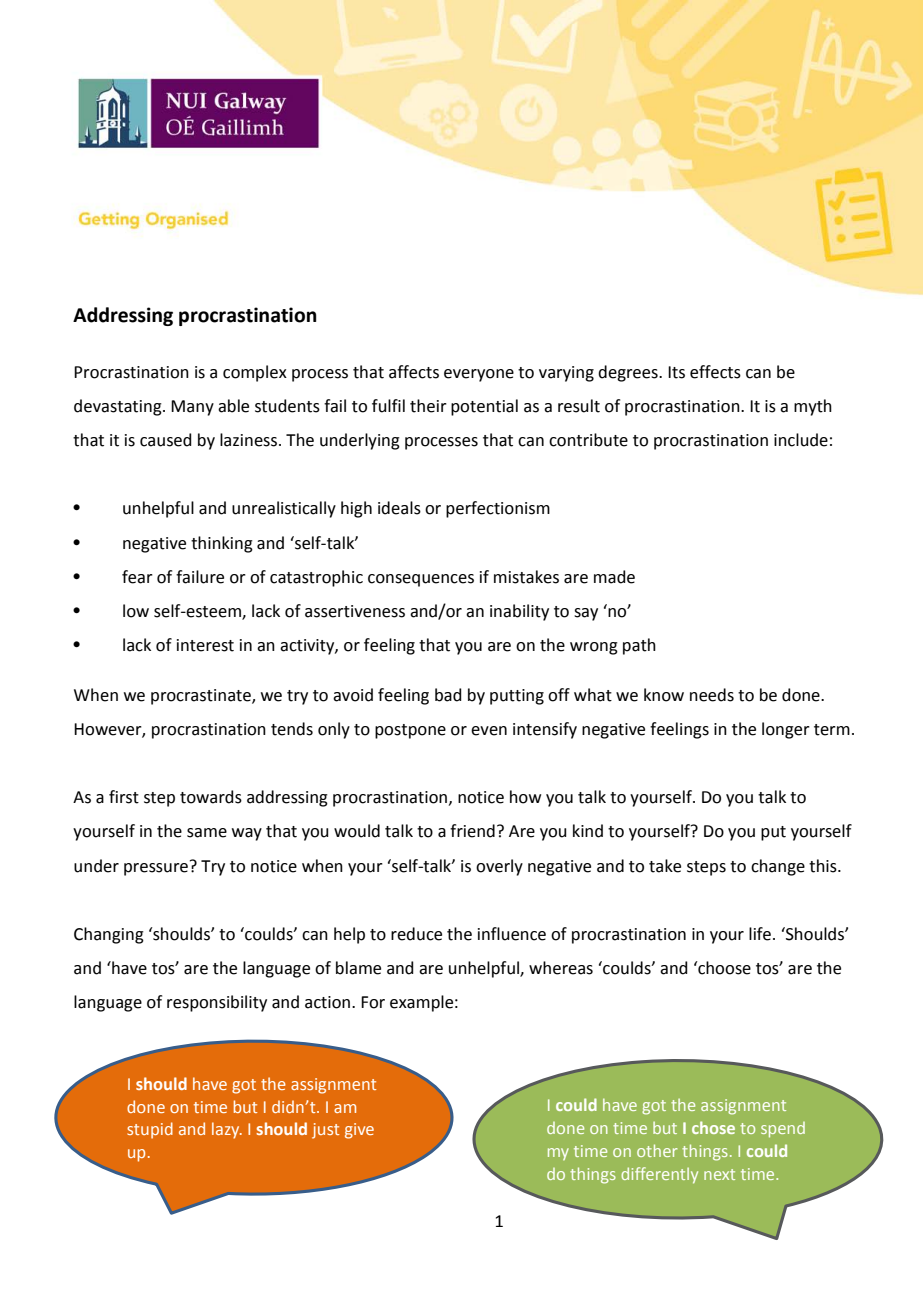 The height and width of the screenshot is (1309, 924). Describe the element at coordinates (484, 407) in the screenshot. I see `potential` at that location.
